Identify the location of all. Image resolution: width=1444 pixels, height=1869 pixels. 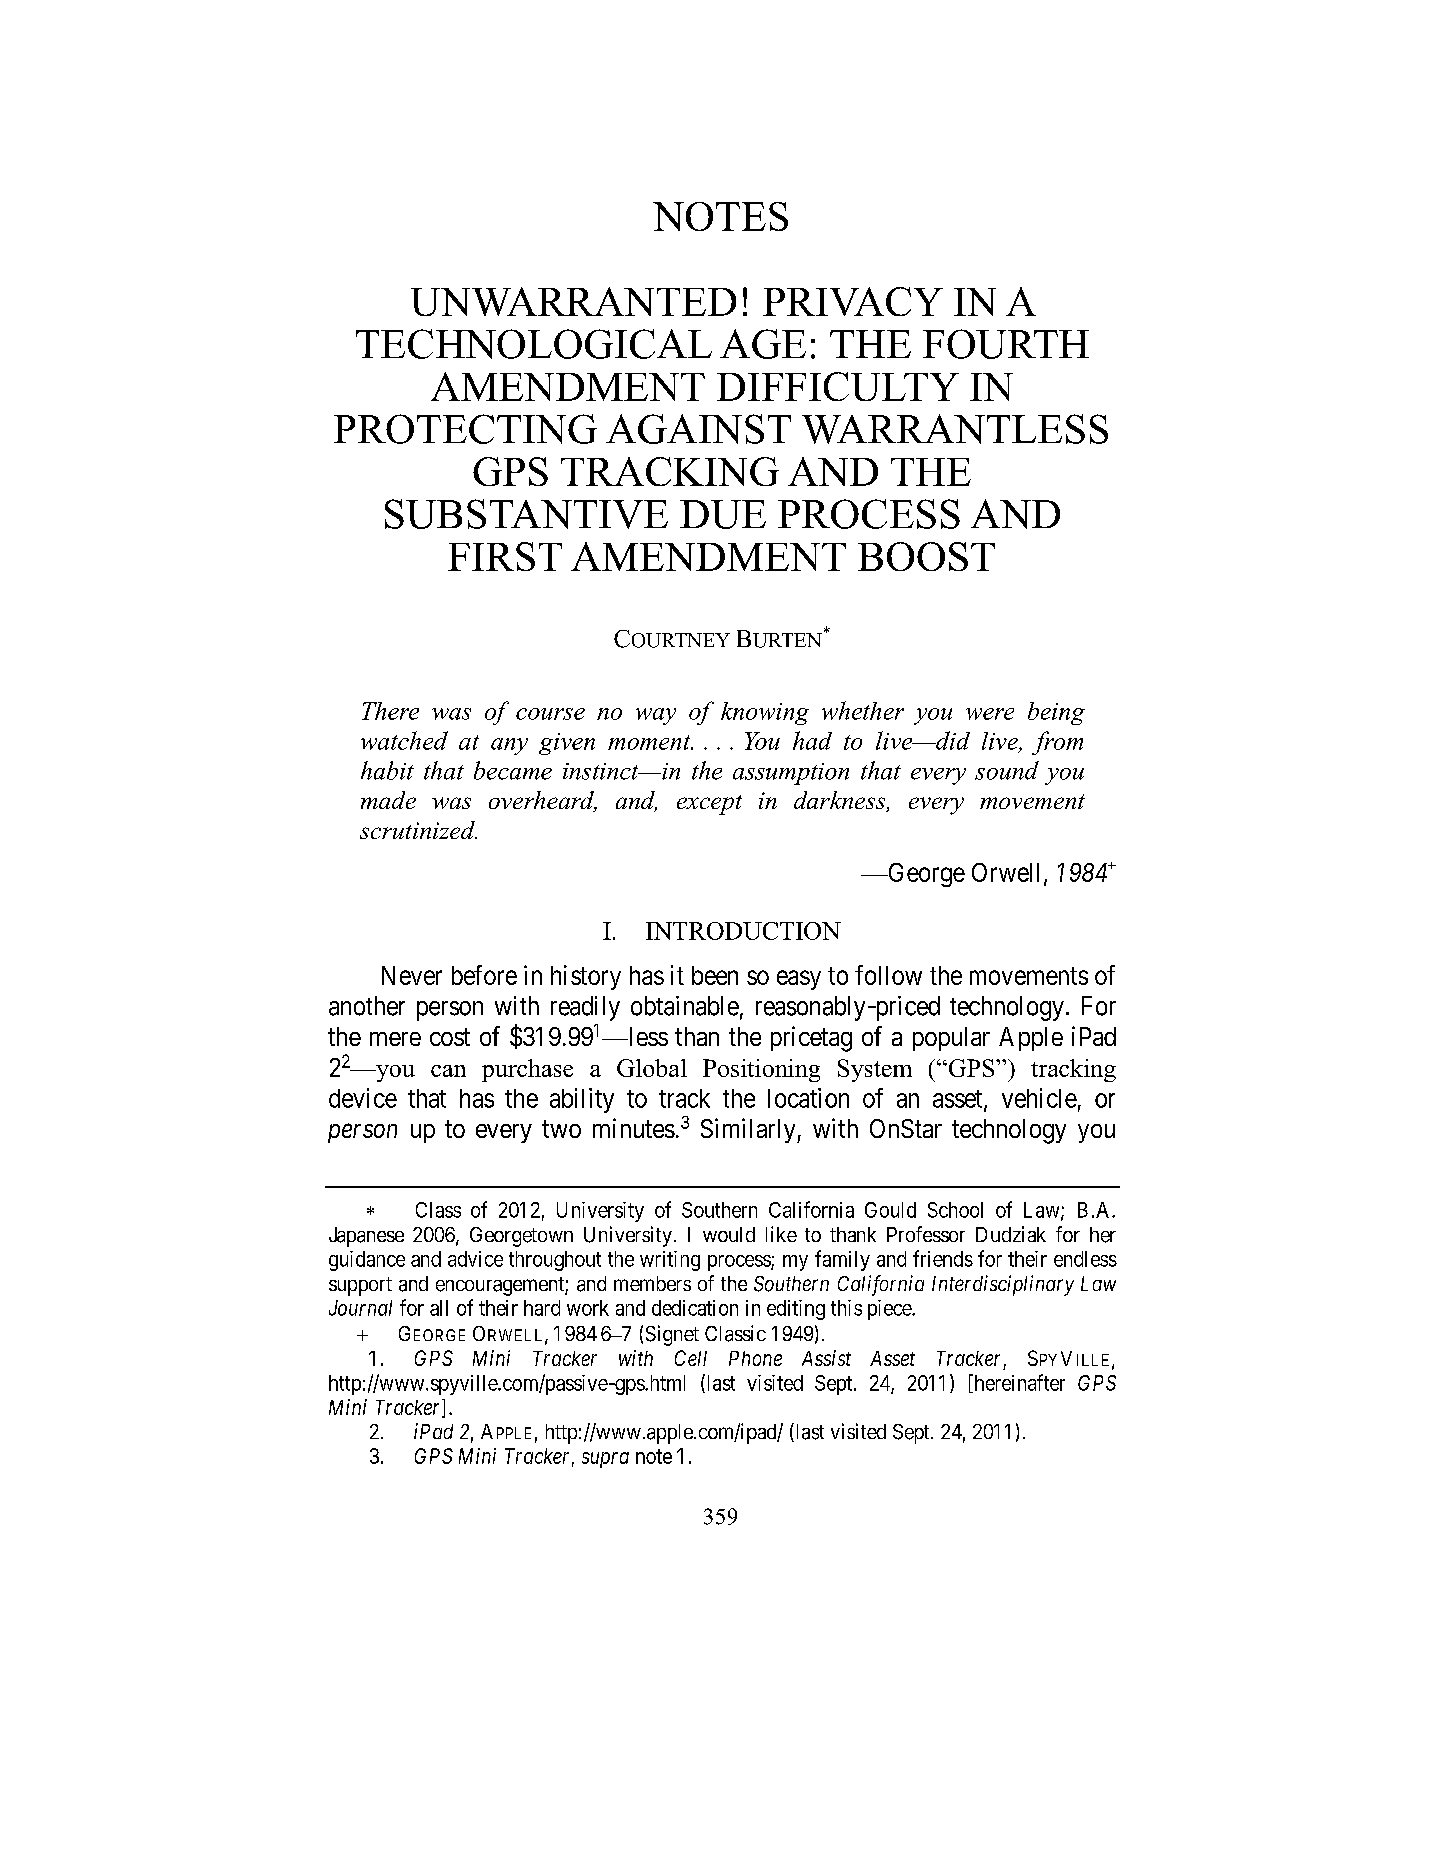
(439, 1308).
